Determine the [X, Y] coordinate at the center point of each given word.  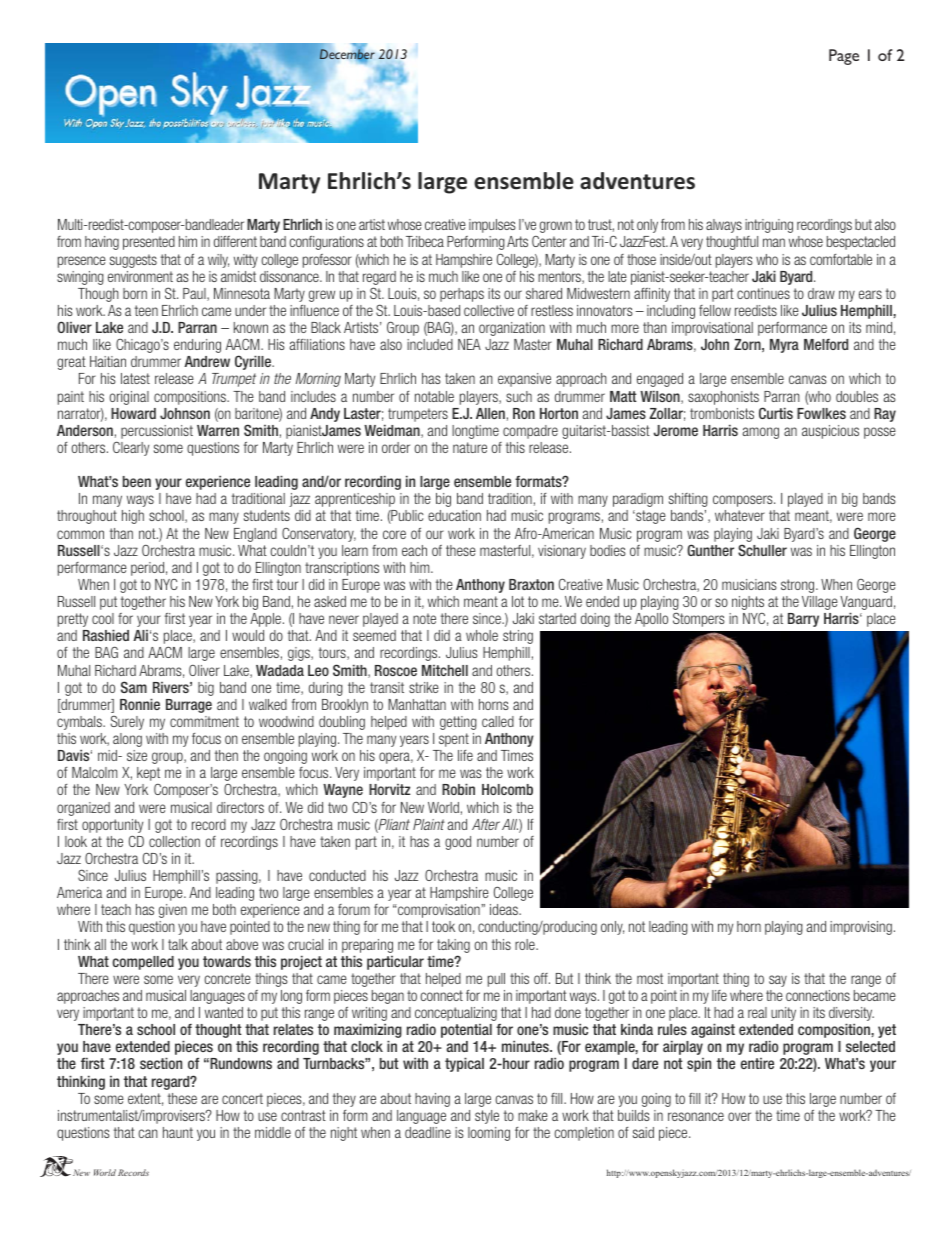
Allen [490, 413]
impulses [492, 226]
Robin [458, 789]
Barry [803, 620]
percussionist [157, 432]
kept [148, 774]
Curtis [776, 413]
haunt [178, 1132]
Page [844, 57]
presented [149, 243]
